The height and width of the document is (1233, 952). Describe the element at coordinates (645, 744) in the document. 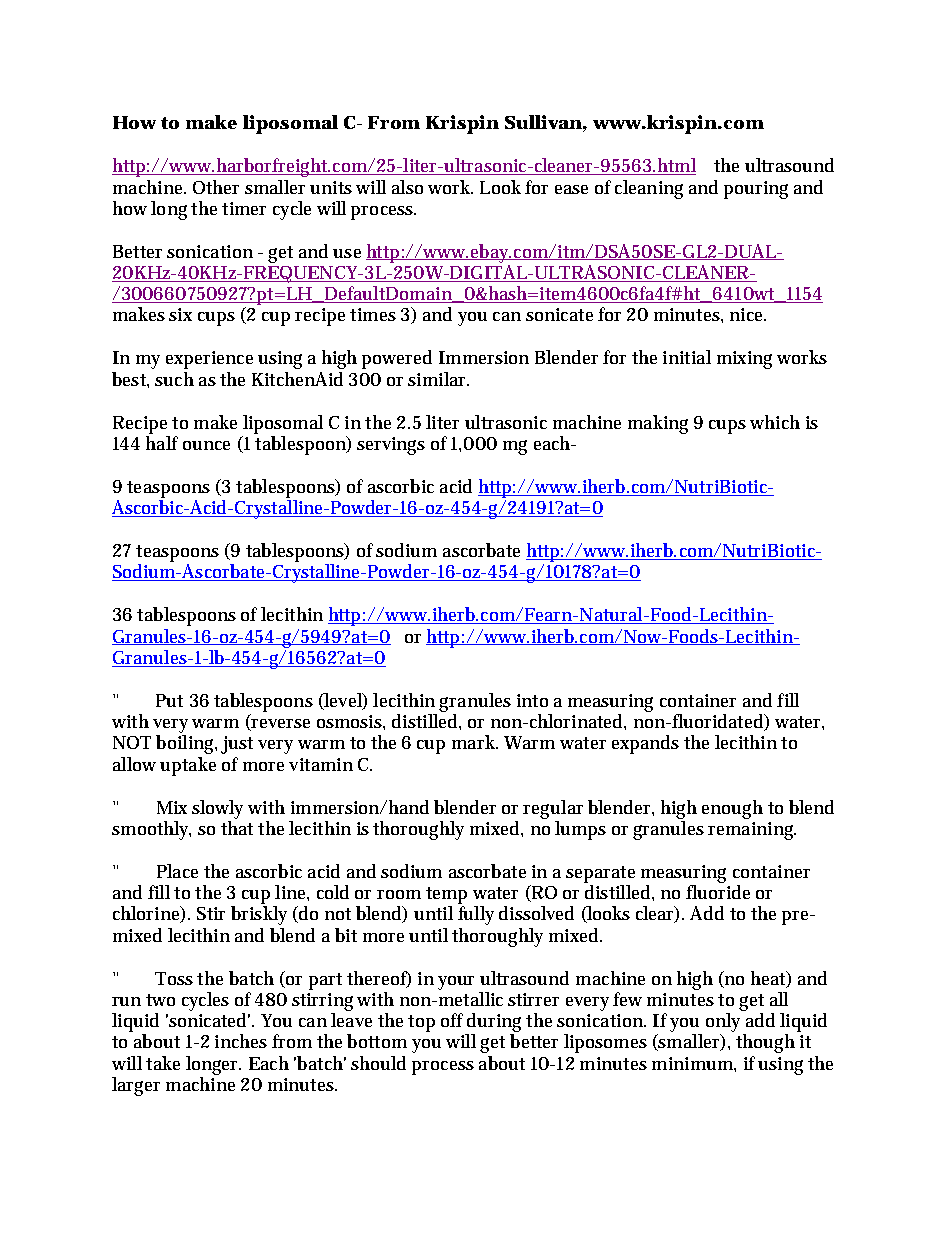

I see `expands` at that location.
